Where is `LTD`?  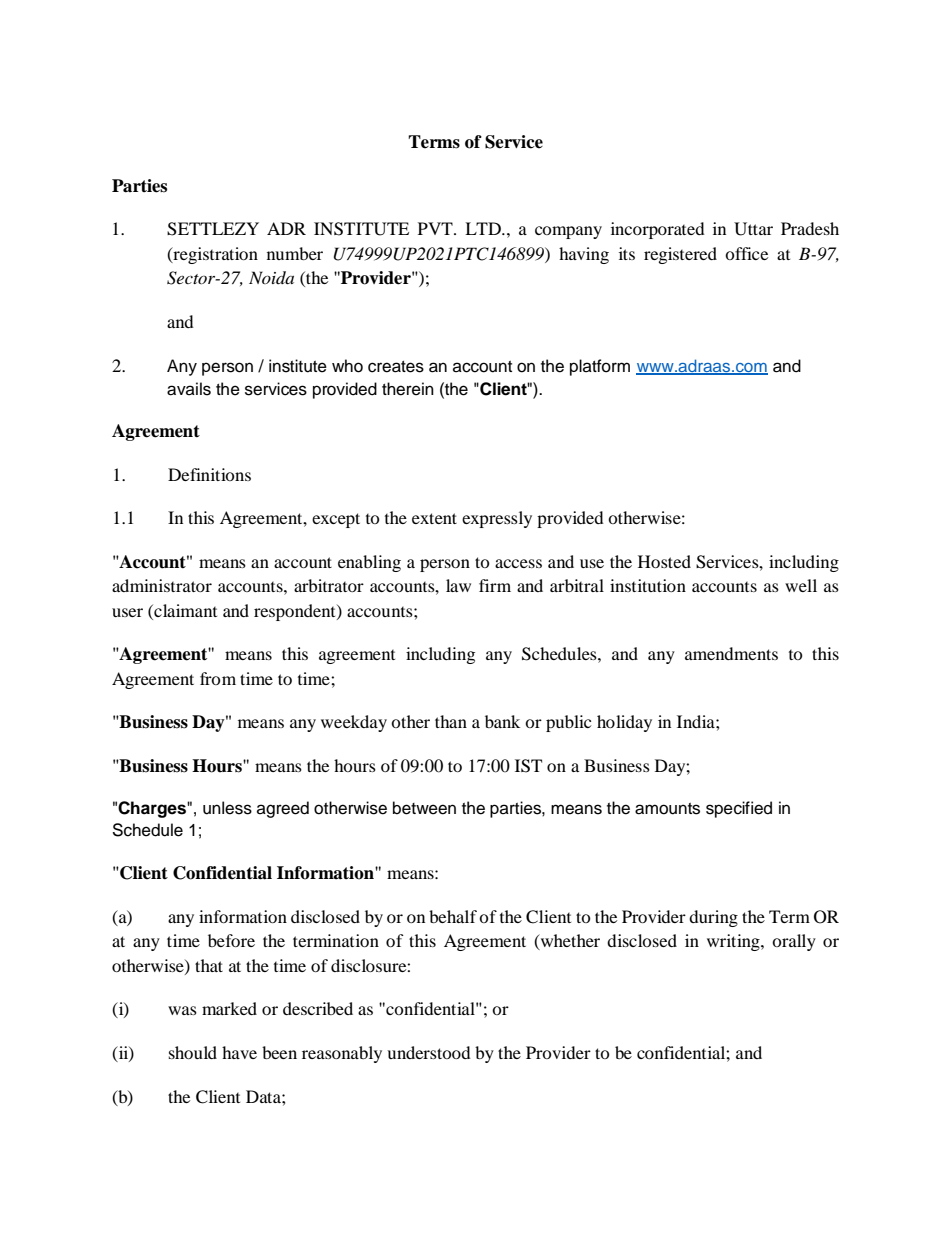
LTD is located at coordinates (484, 228).
